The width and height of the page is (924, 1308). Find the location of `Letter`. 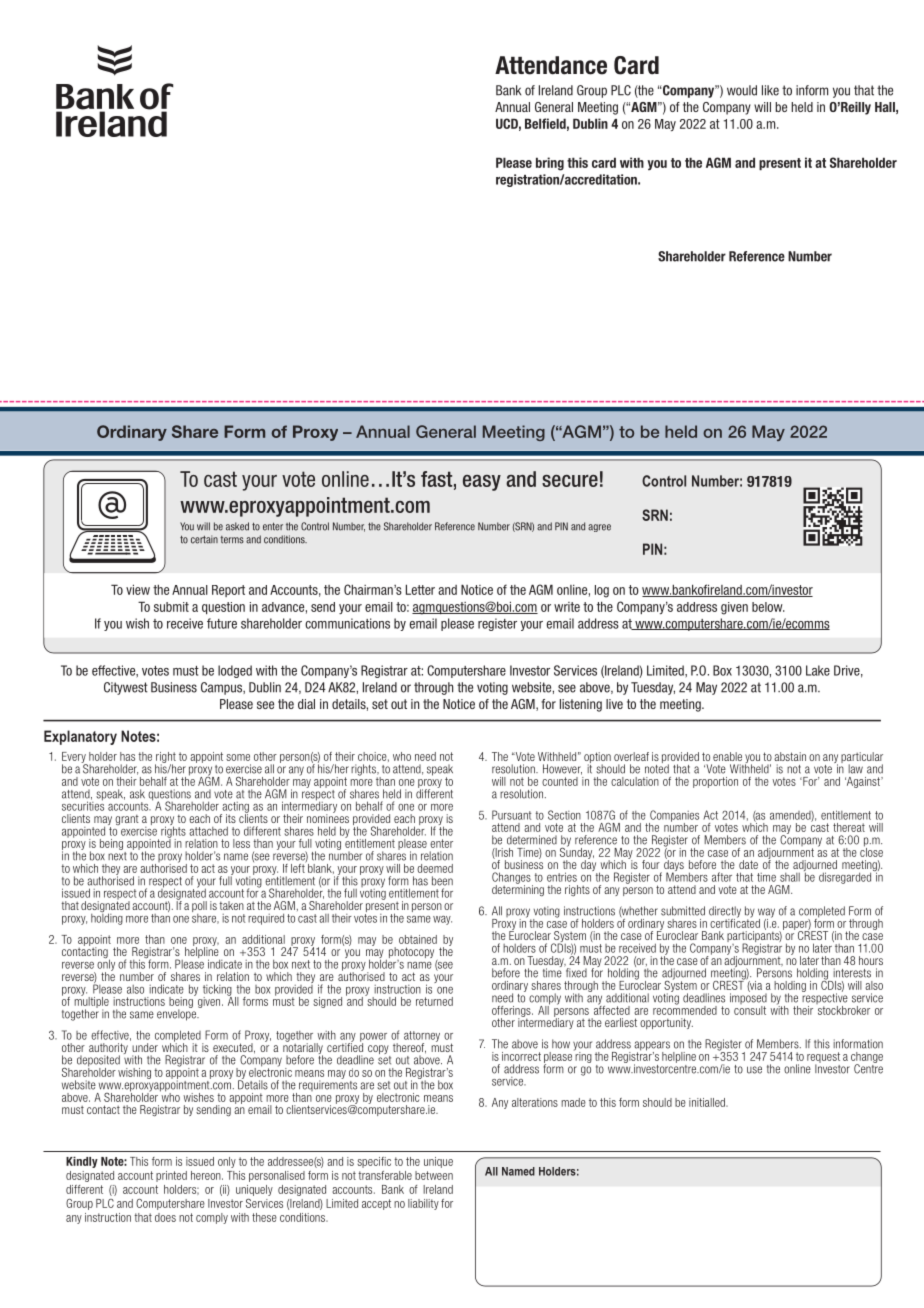

Letter is located at coordinates (420, 589).
